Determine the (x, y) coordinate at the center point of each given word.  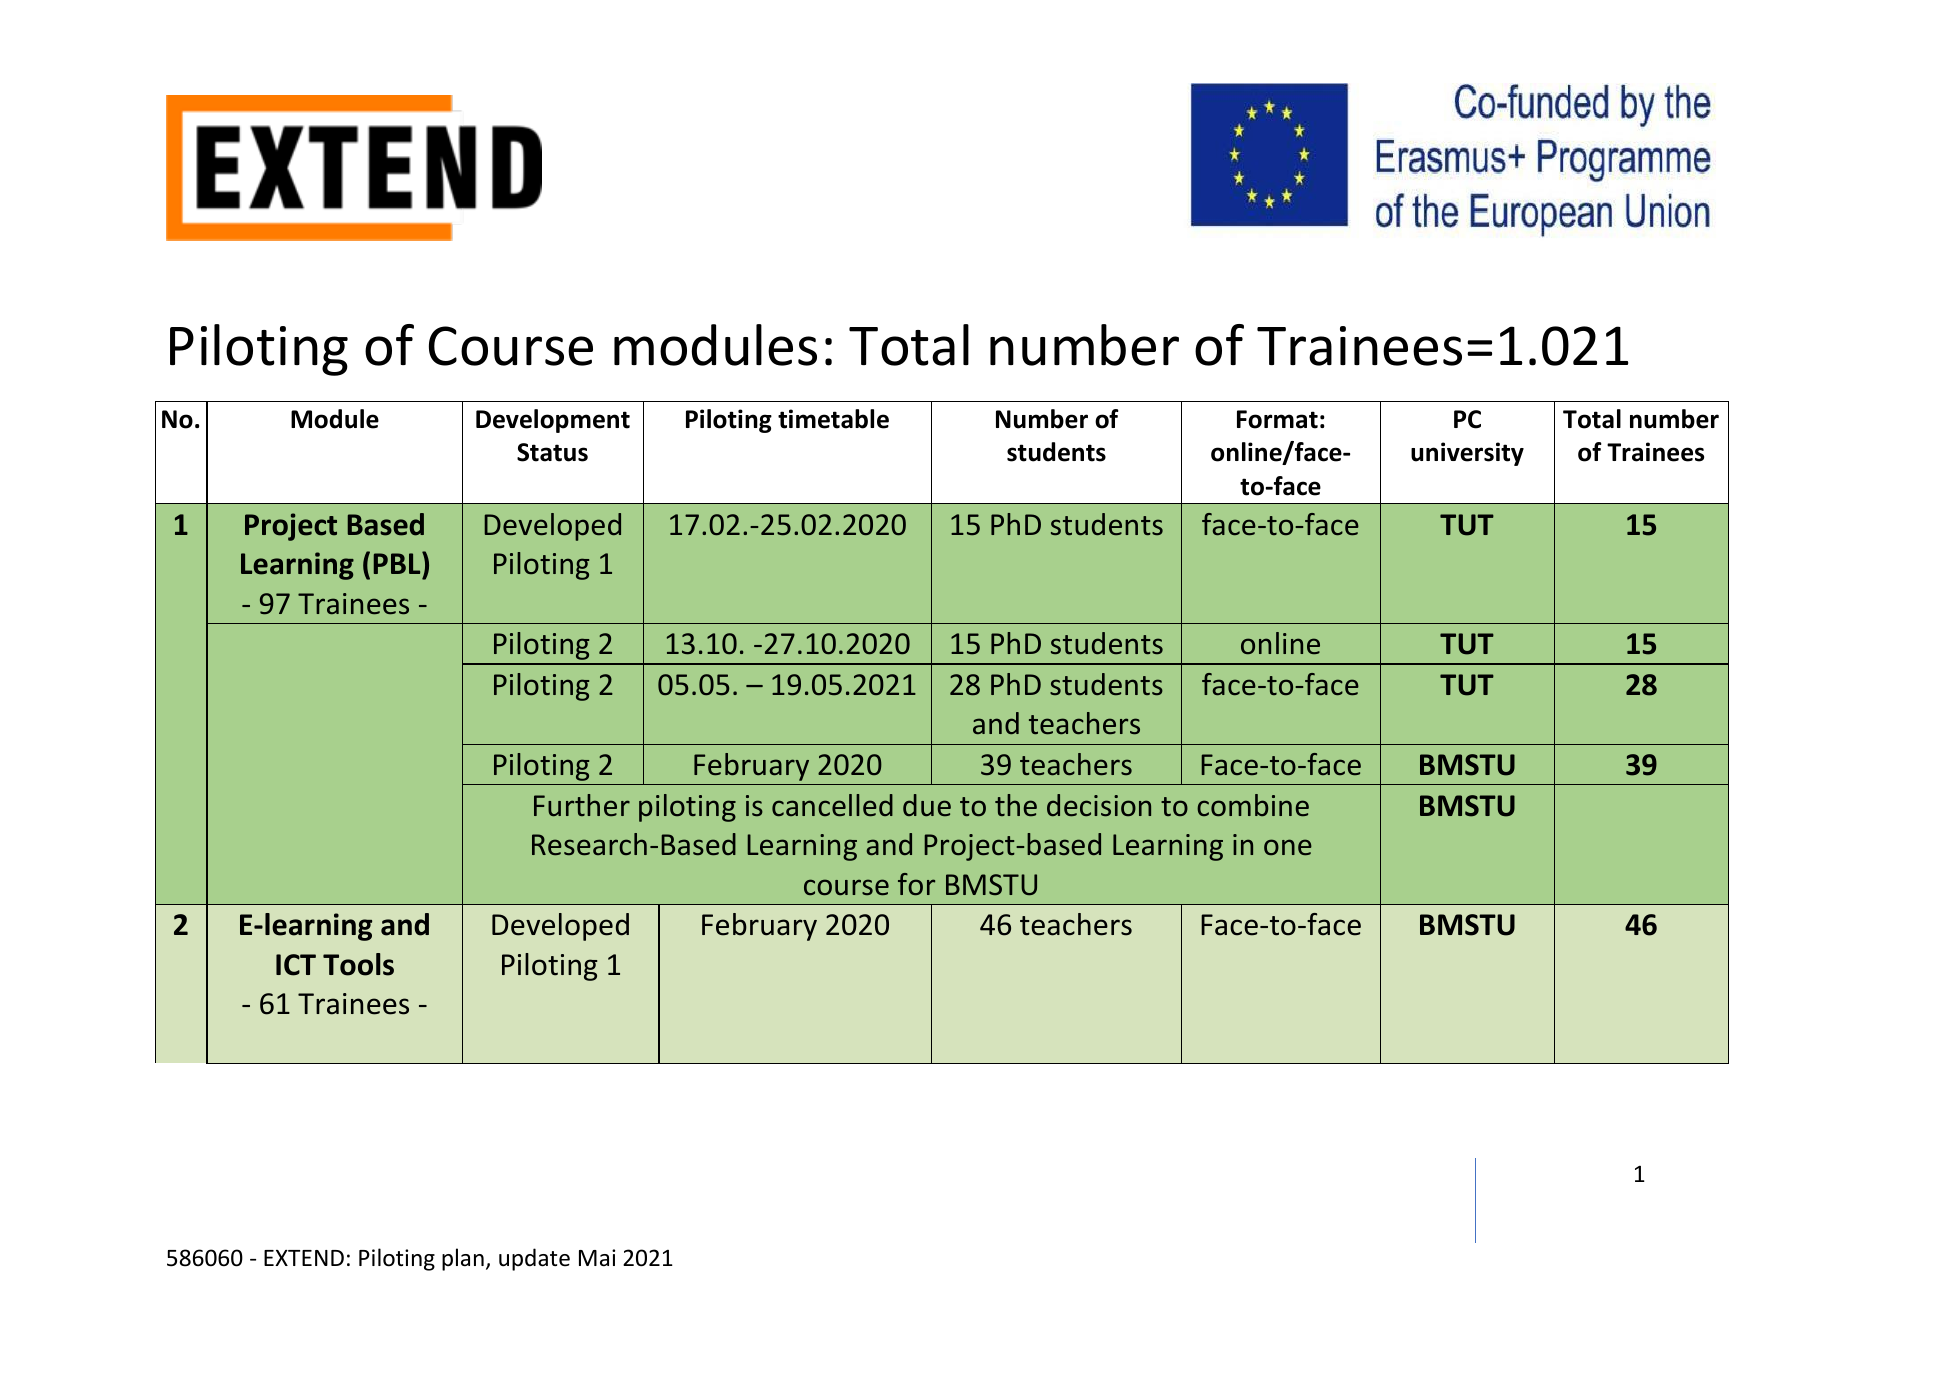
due (927, 805)
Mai (597, 1257)
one (1288, 847)
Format (1277, 419)
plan (463, 1259)
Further (582, 805)
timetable (833, 419)
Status (552, 452)
